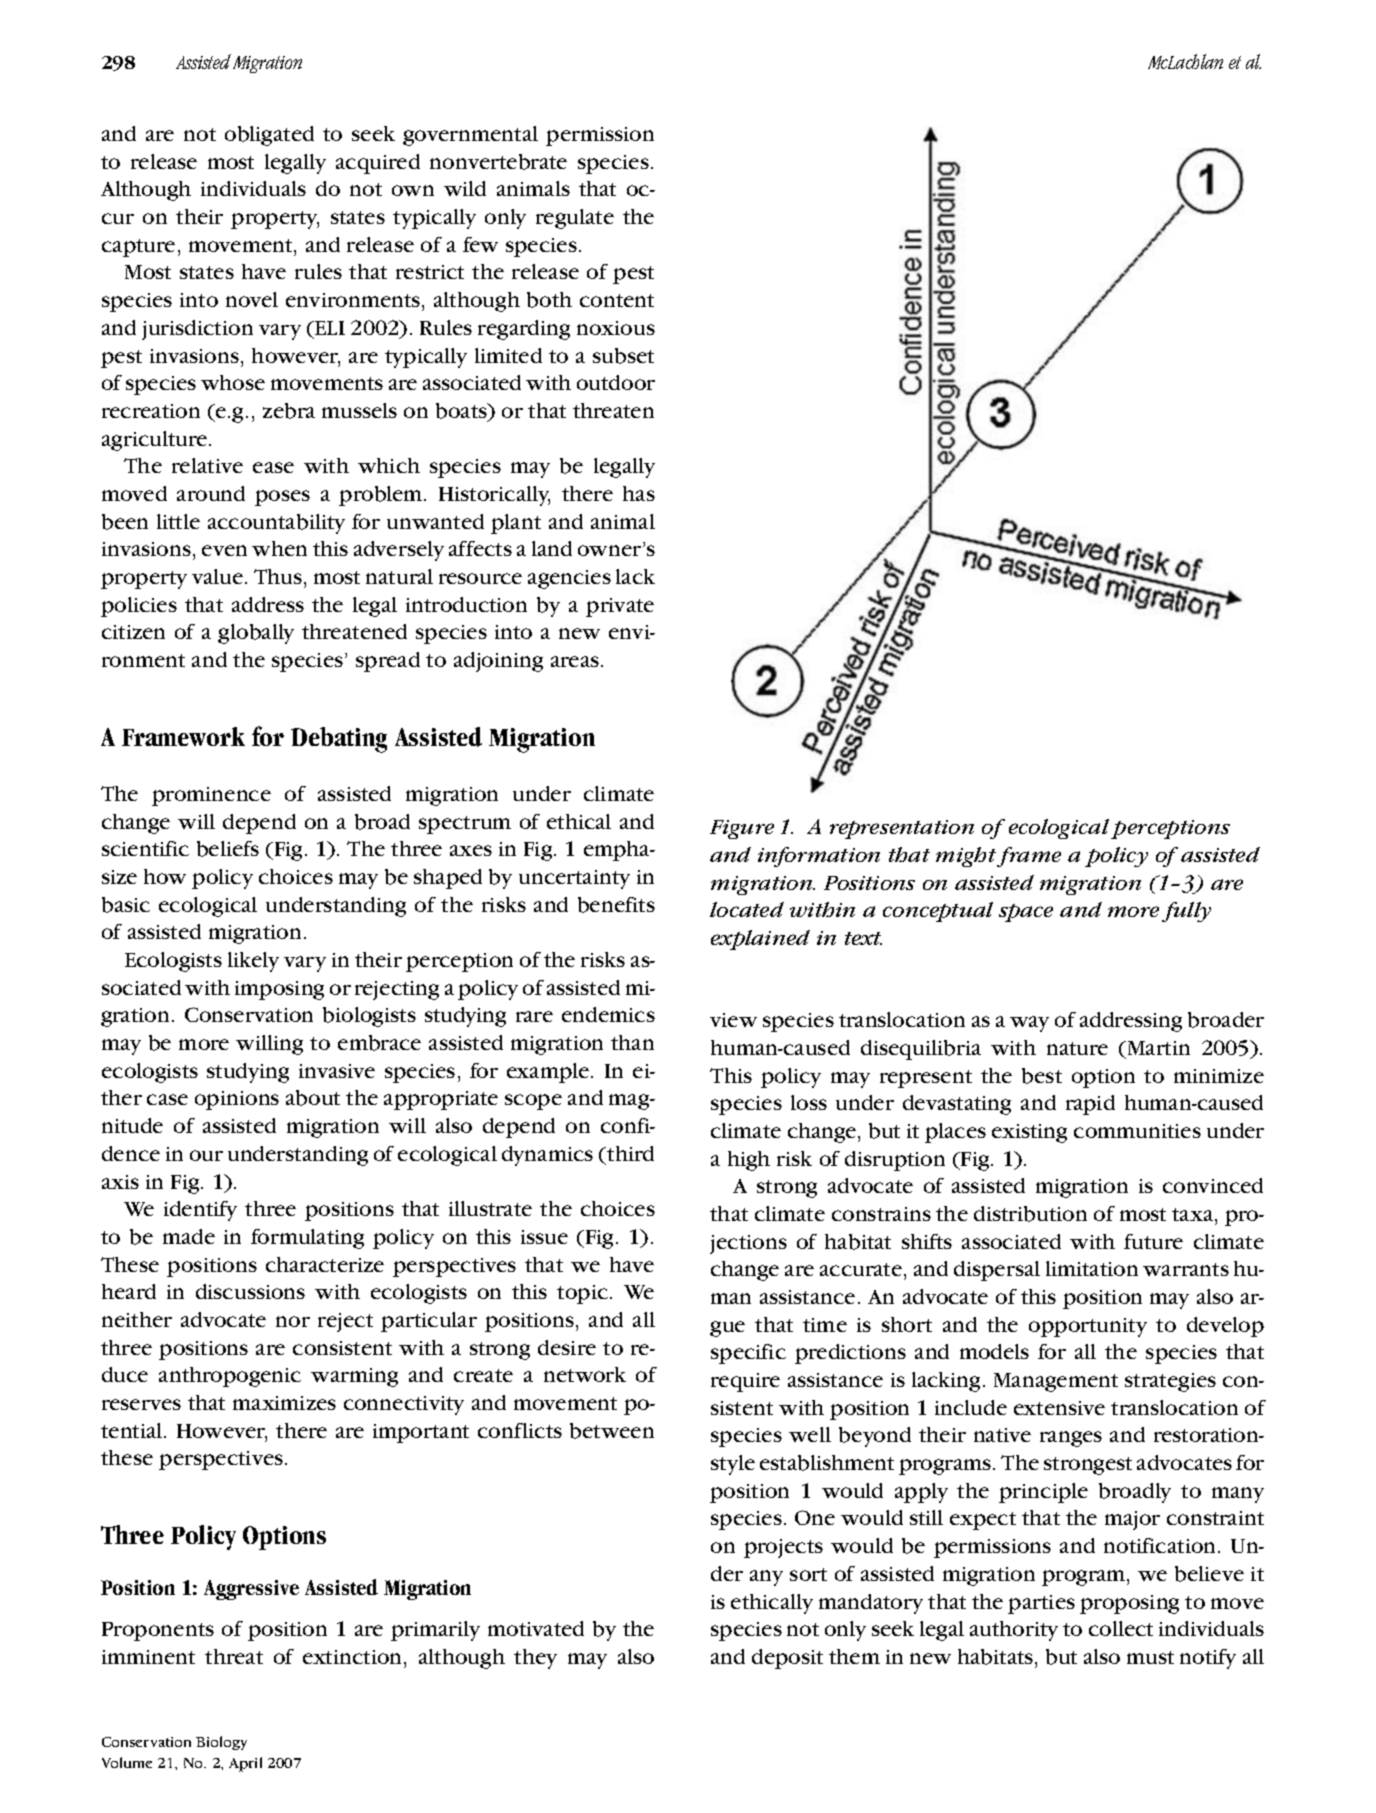  What do you see at coordinates (620, 607) in the page?
I see `private` at bounding box center [620, 607].
